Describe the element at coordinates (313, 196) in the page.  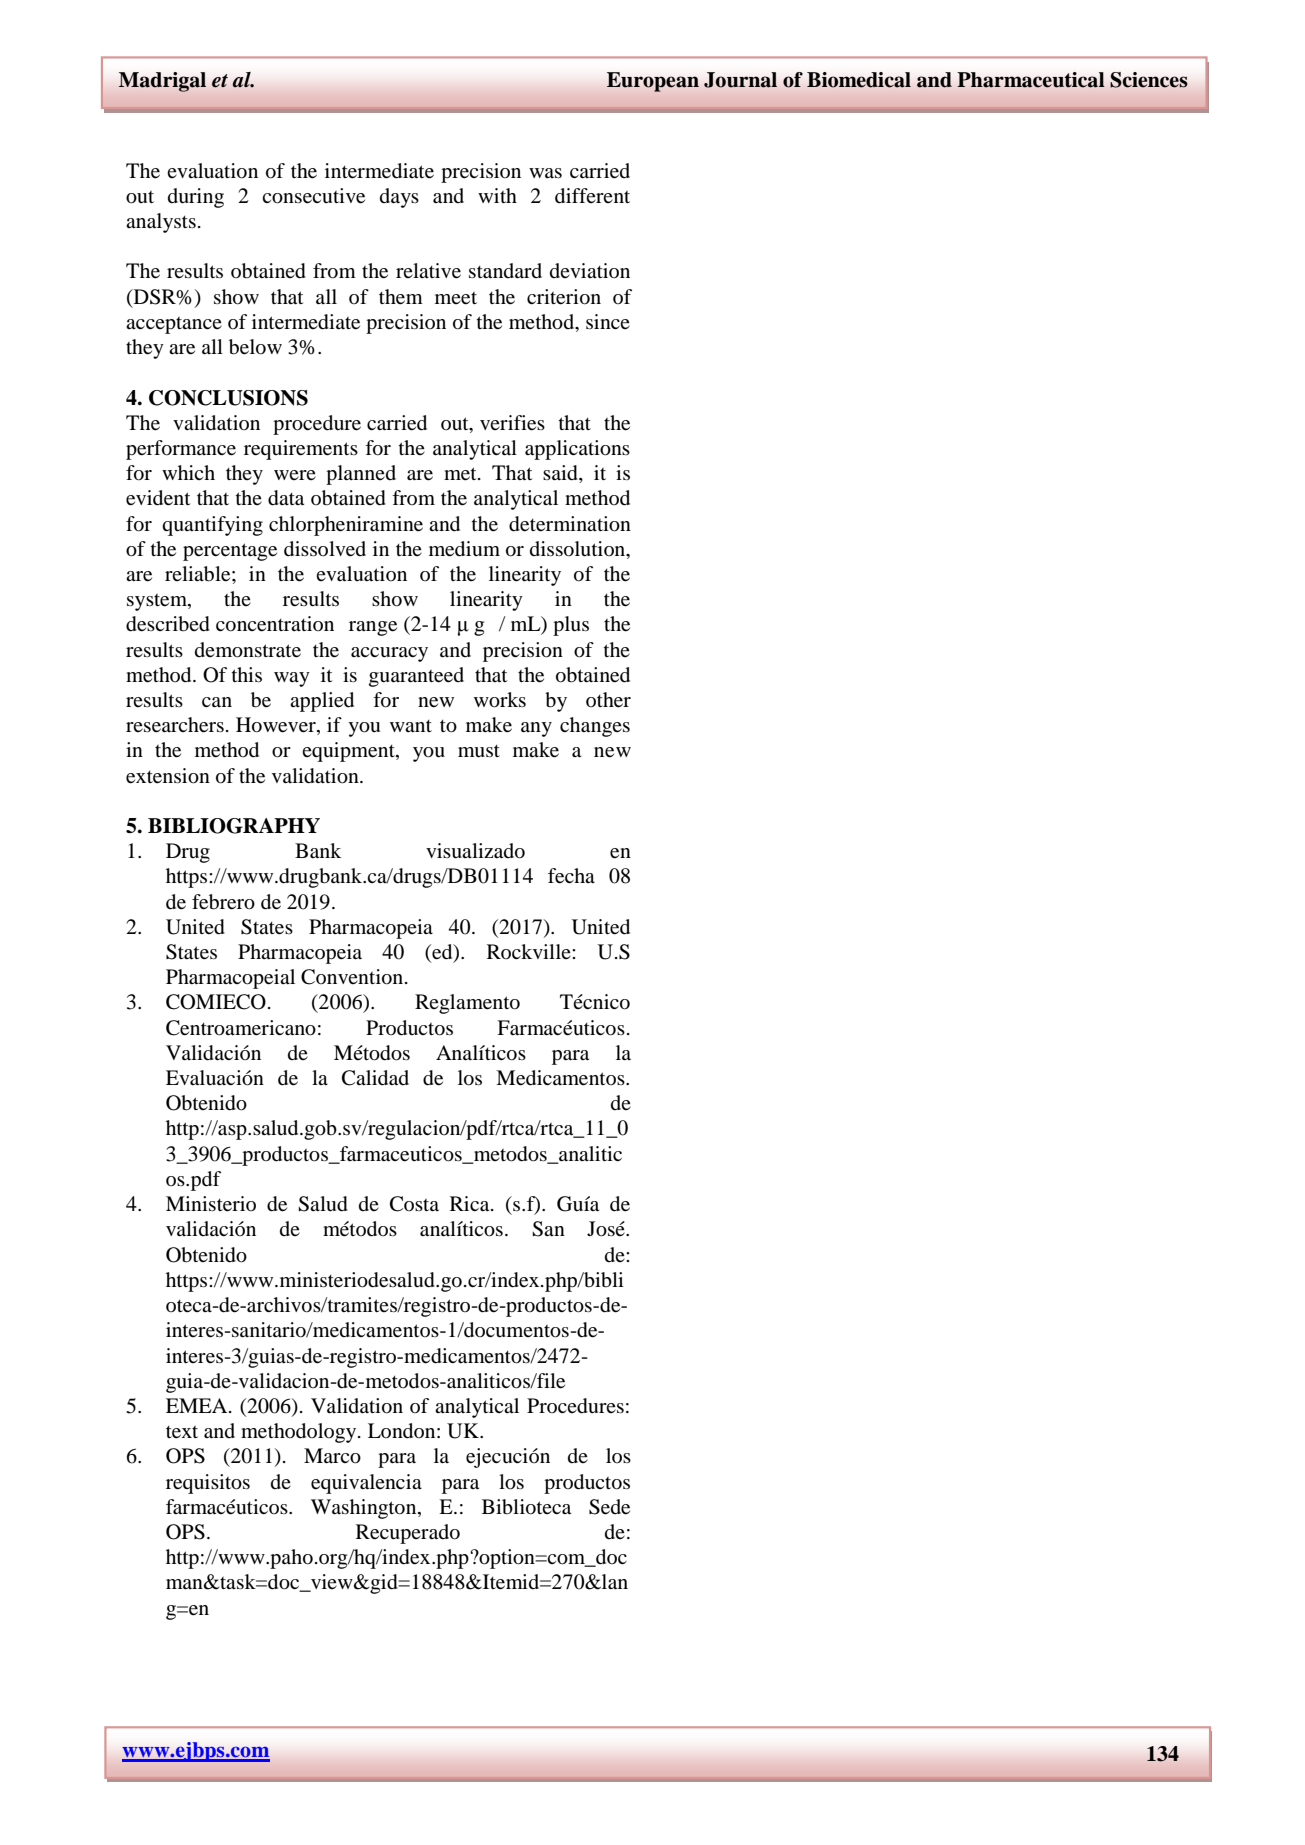
I see `consecutive` at that location.
